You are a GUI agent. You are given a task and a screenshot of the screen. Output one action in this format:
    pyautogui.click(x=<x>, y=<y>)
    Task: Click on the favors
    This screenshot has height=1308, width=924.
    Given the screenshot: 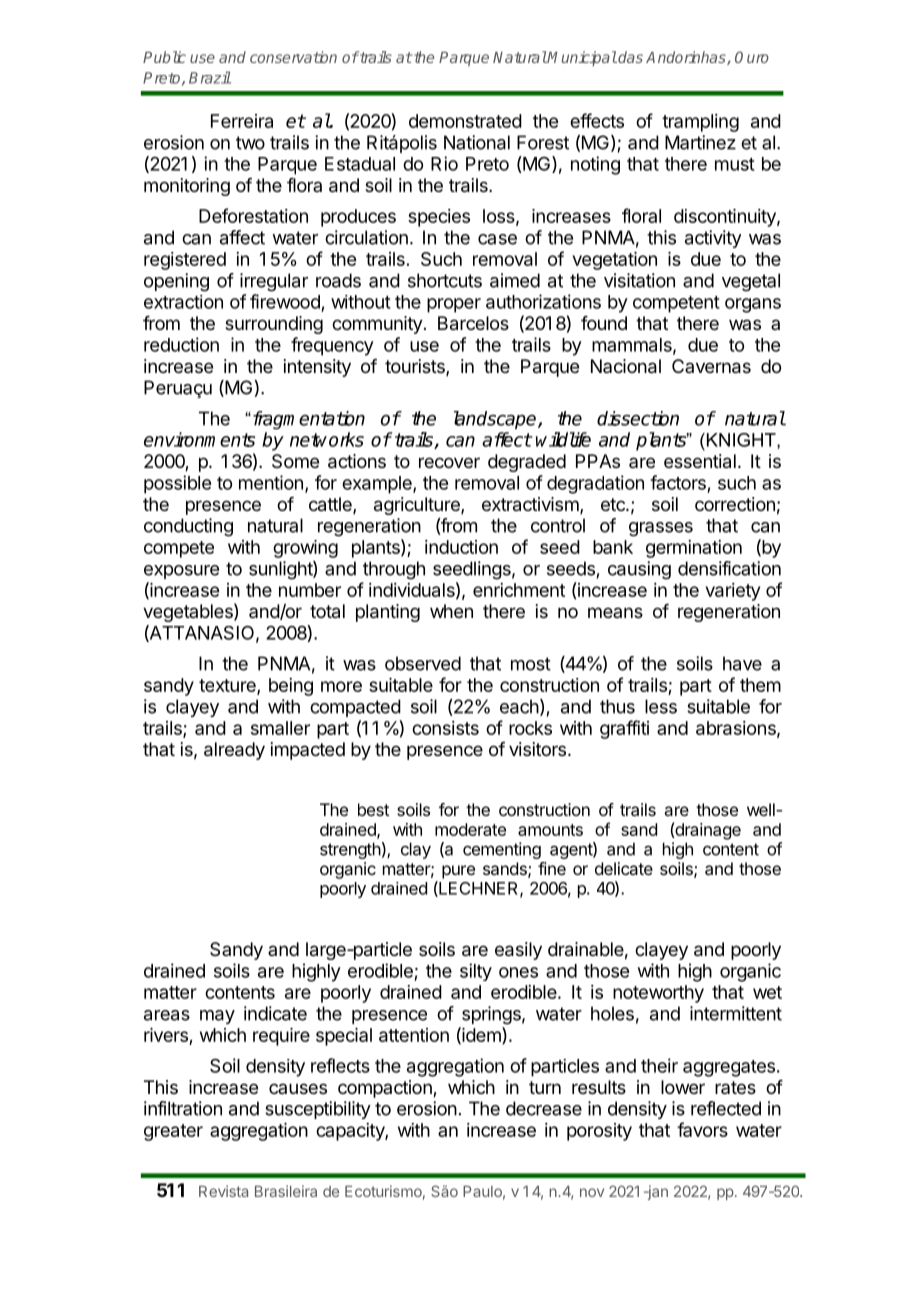 What is the action you would take?
    pyautogui.click(x=702, y=1129)
